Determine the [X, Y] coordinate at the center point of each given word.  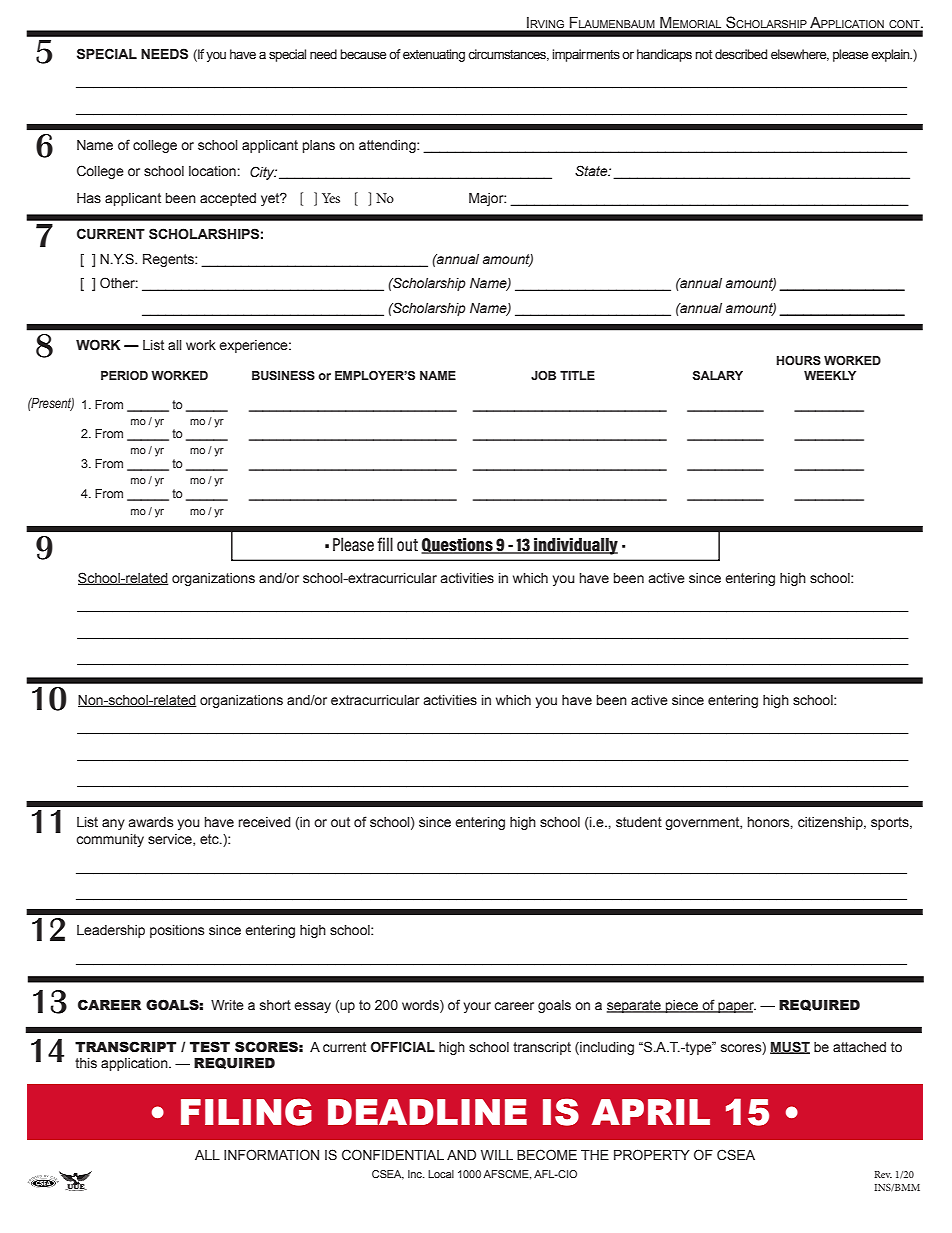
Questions [458, 545]
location [212, 171]
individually [575, 546]
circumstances [508, 55]
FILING [246, 1112]
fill [385, 544]
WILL [497, 1155]
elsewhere [800, 55]
